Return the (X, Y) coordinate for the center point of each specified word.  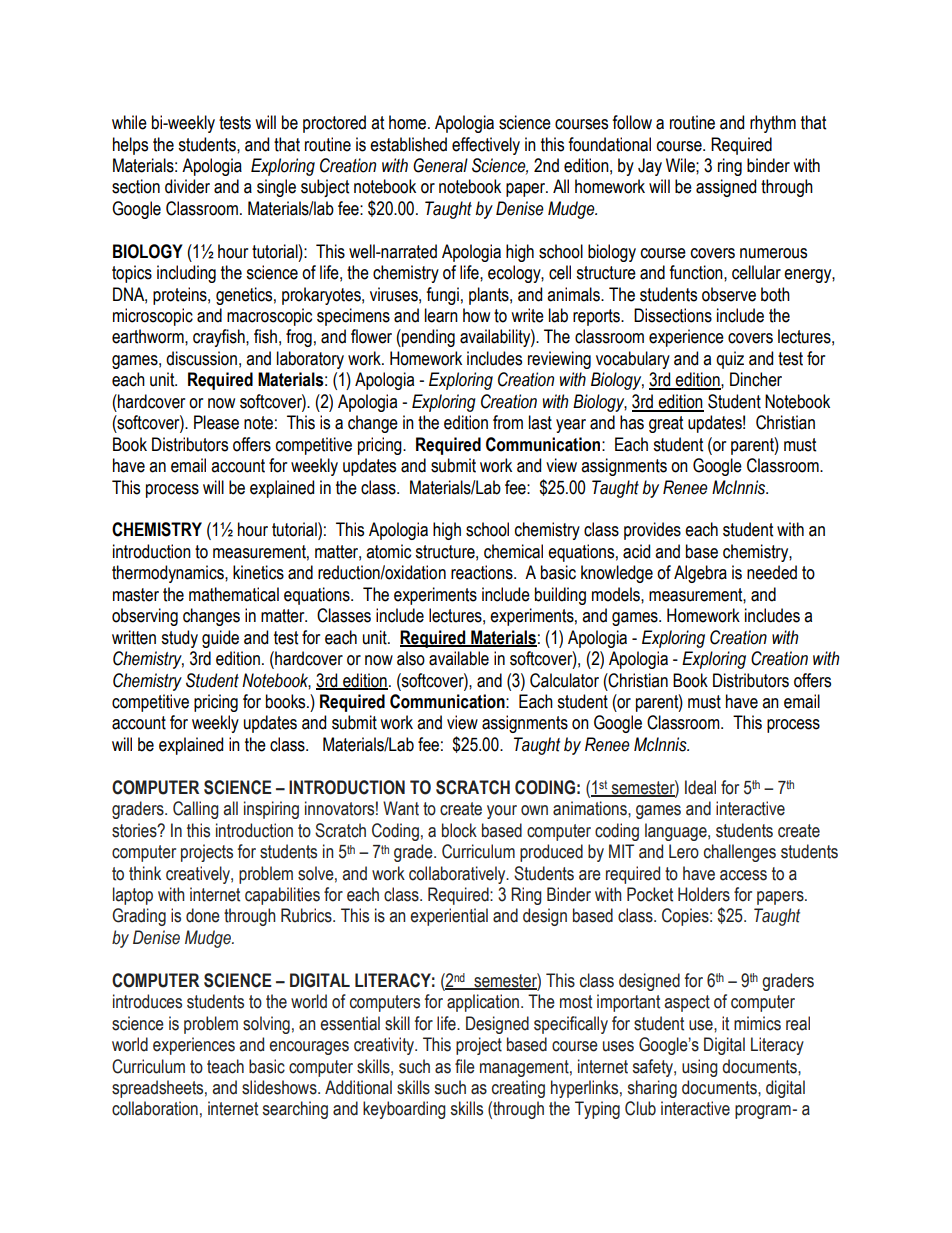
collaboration (155, 1108)
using (700, 1068)
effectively (486, 146)
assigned (726, 188)
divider (187, 186)
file (465, 1066)
